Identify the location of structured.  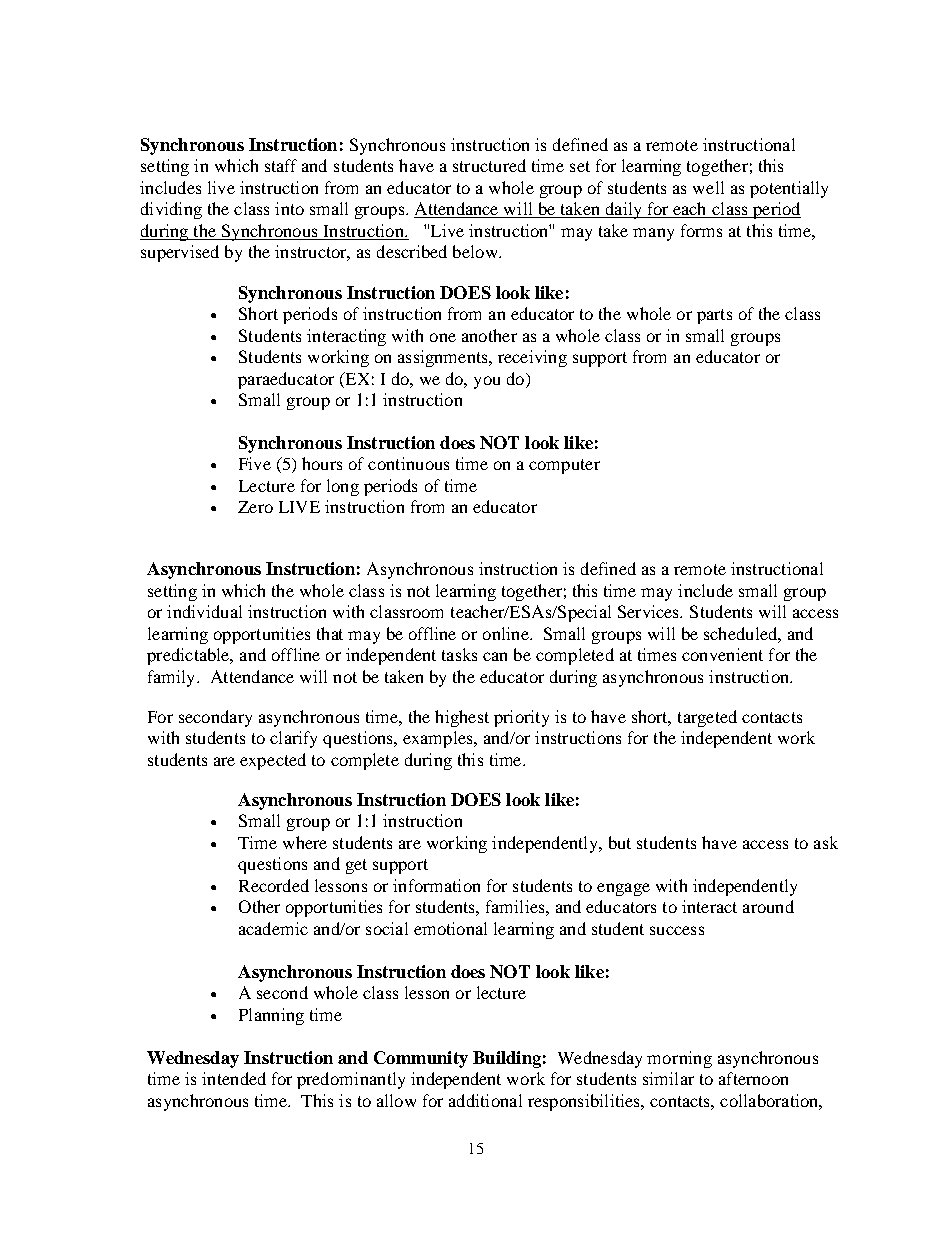
(489, 165).
